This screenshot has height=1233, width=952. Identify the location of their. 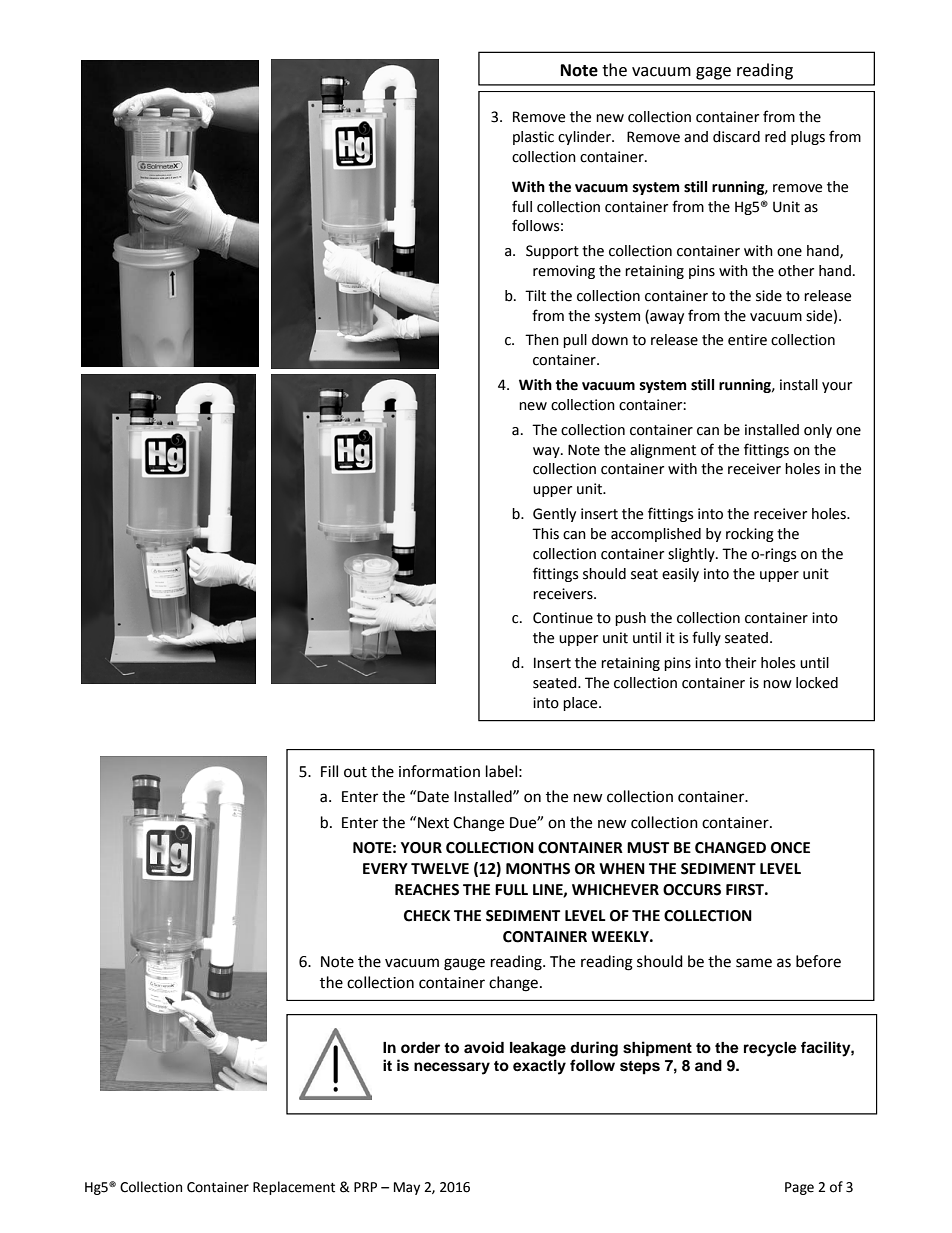
(740, 663).
